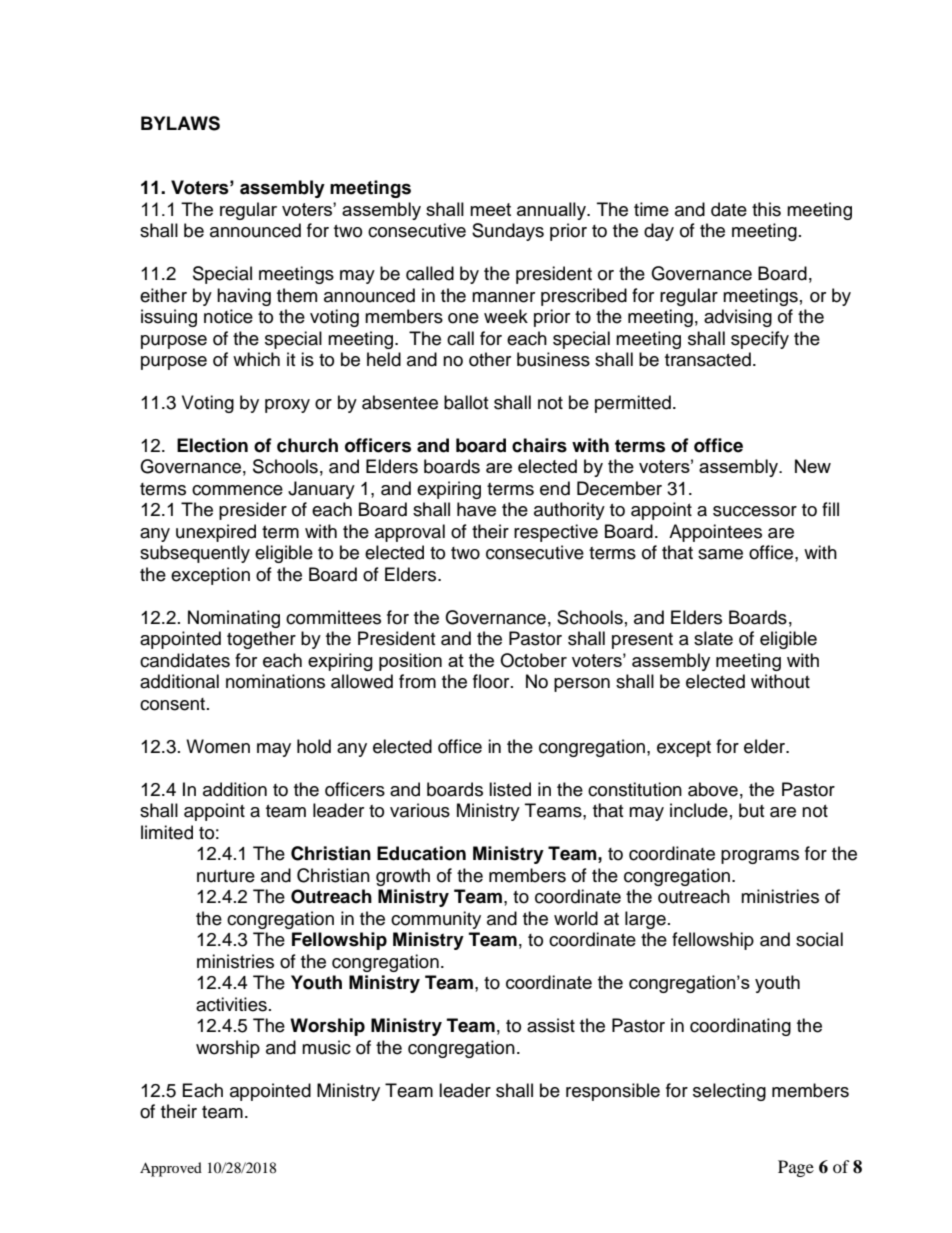 The height and width of the screenshot is (1233, 952). Describe the element at coordinates (552, 211) in the screenshot. I see `annually` at that location.
